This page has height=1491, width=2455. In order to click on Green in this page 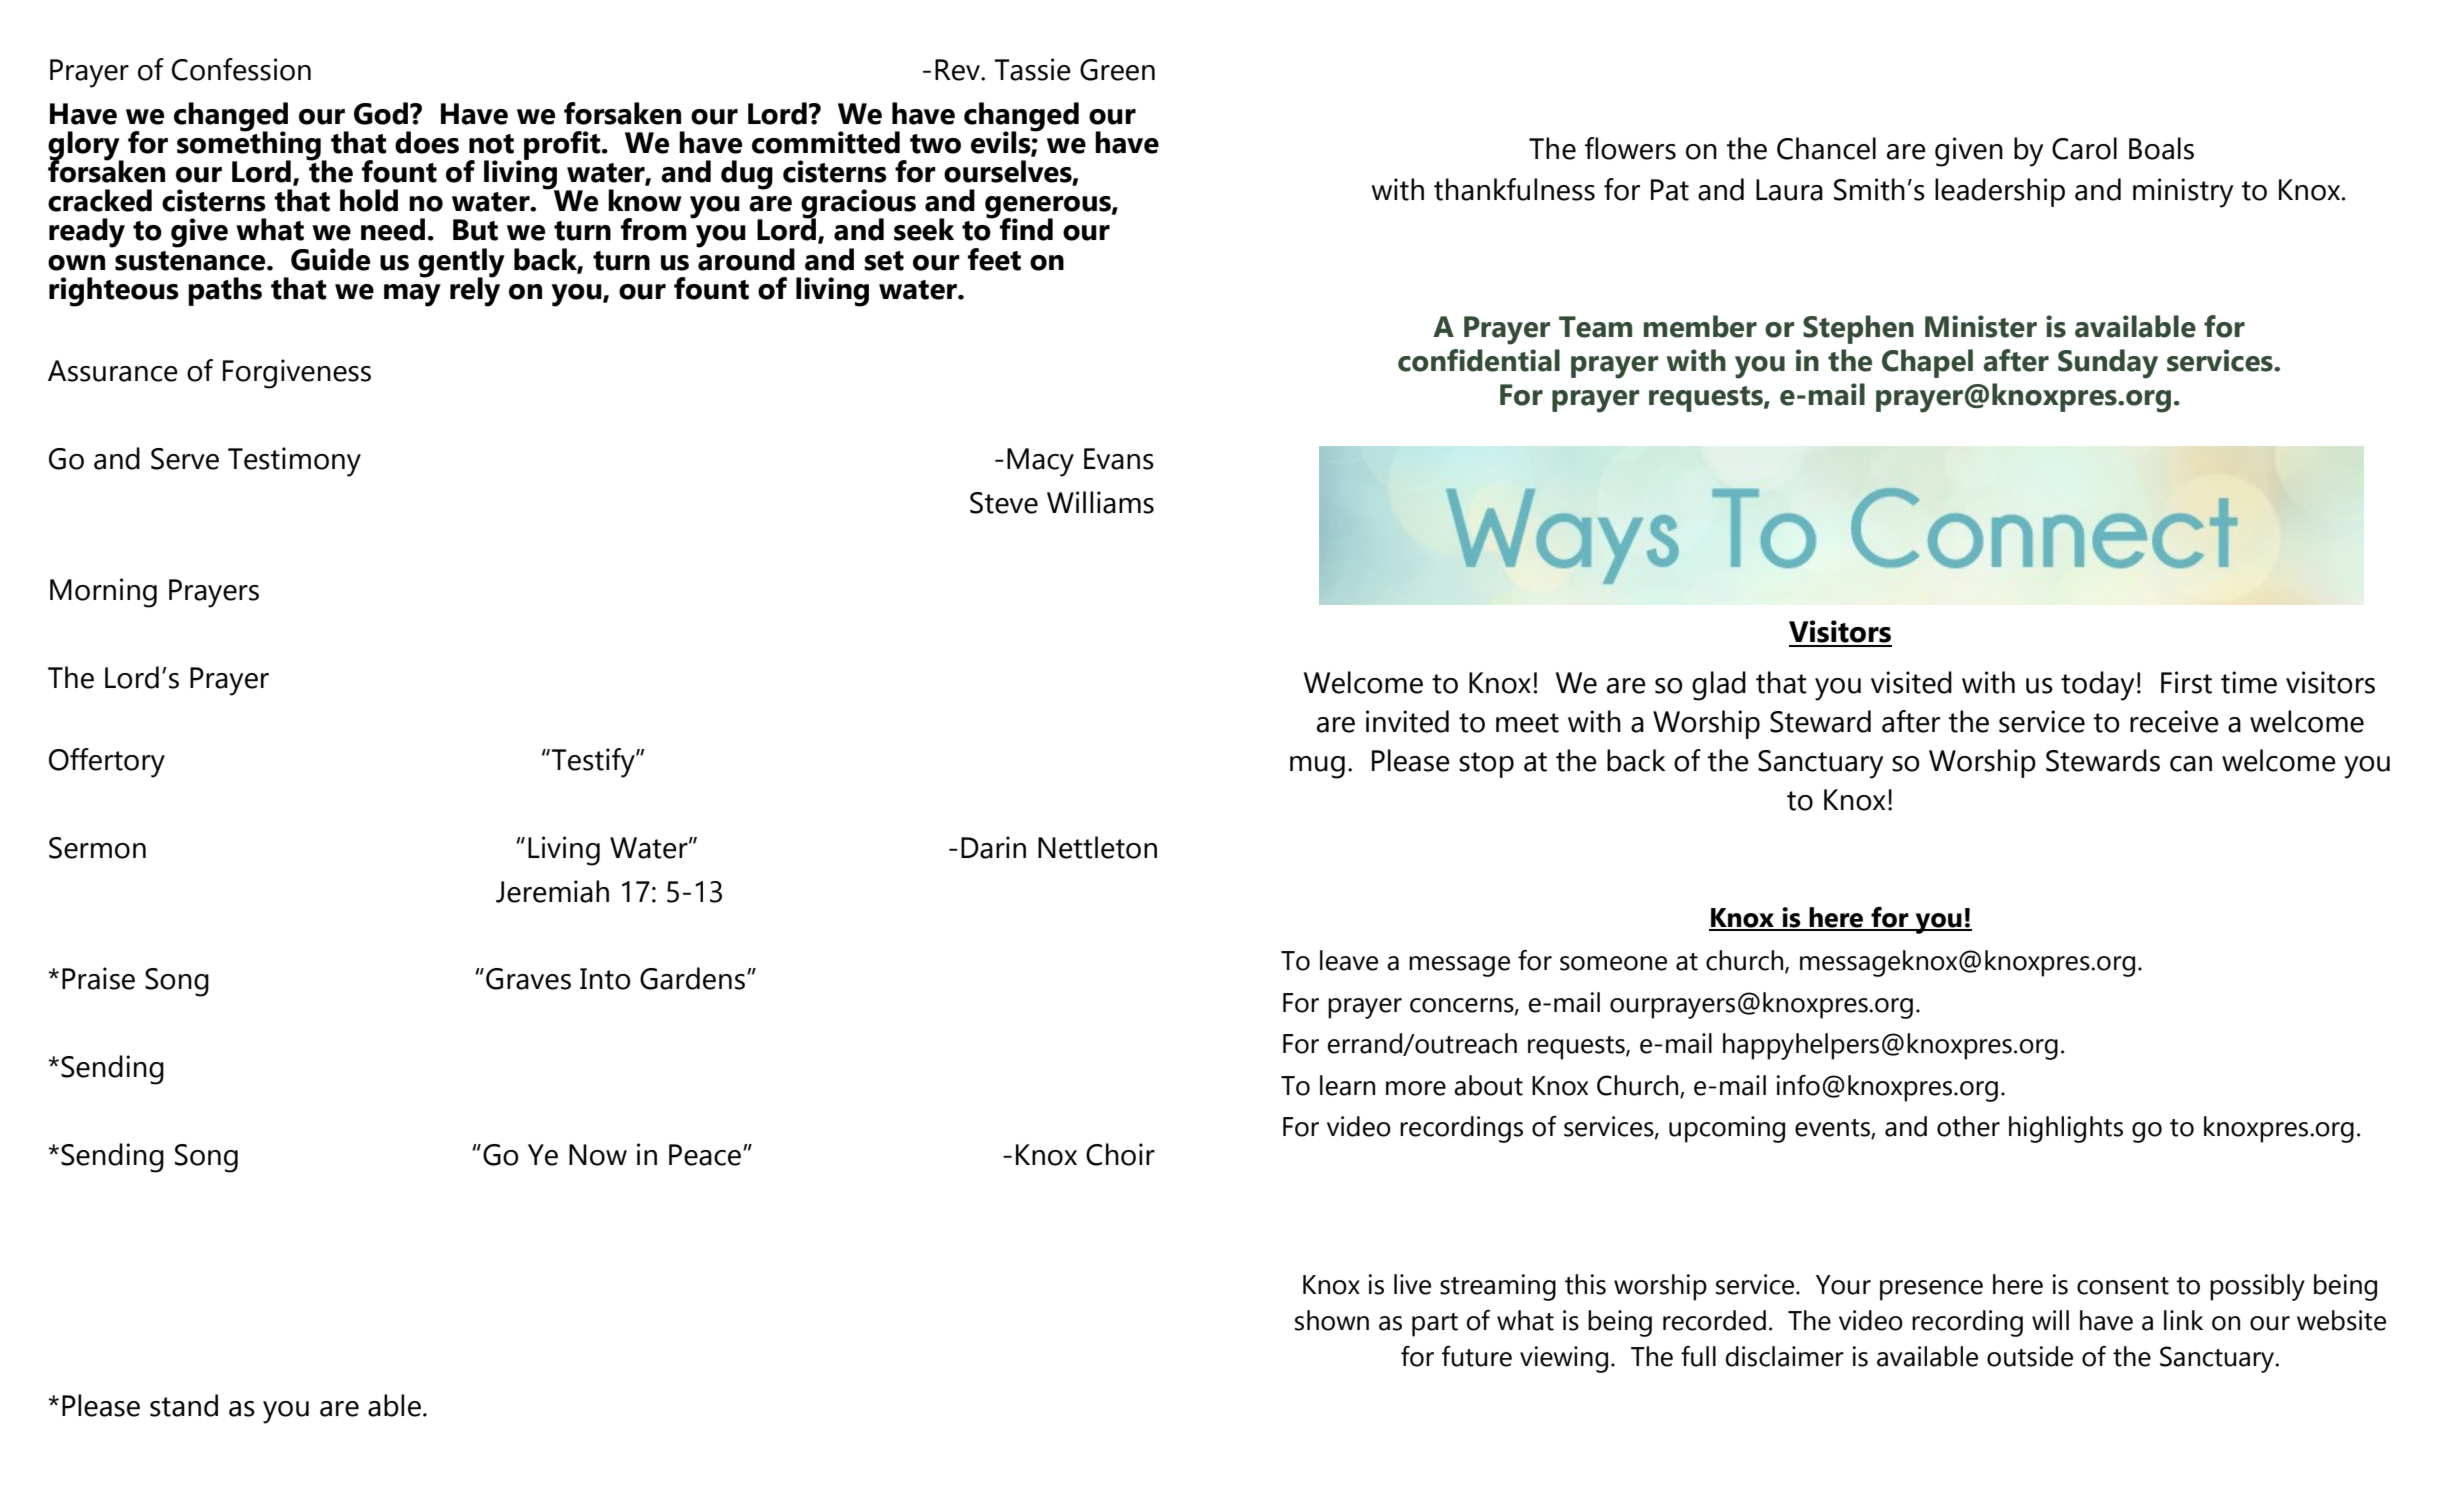, I will do `click(1117, 70)`.
